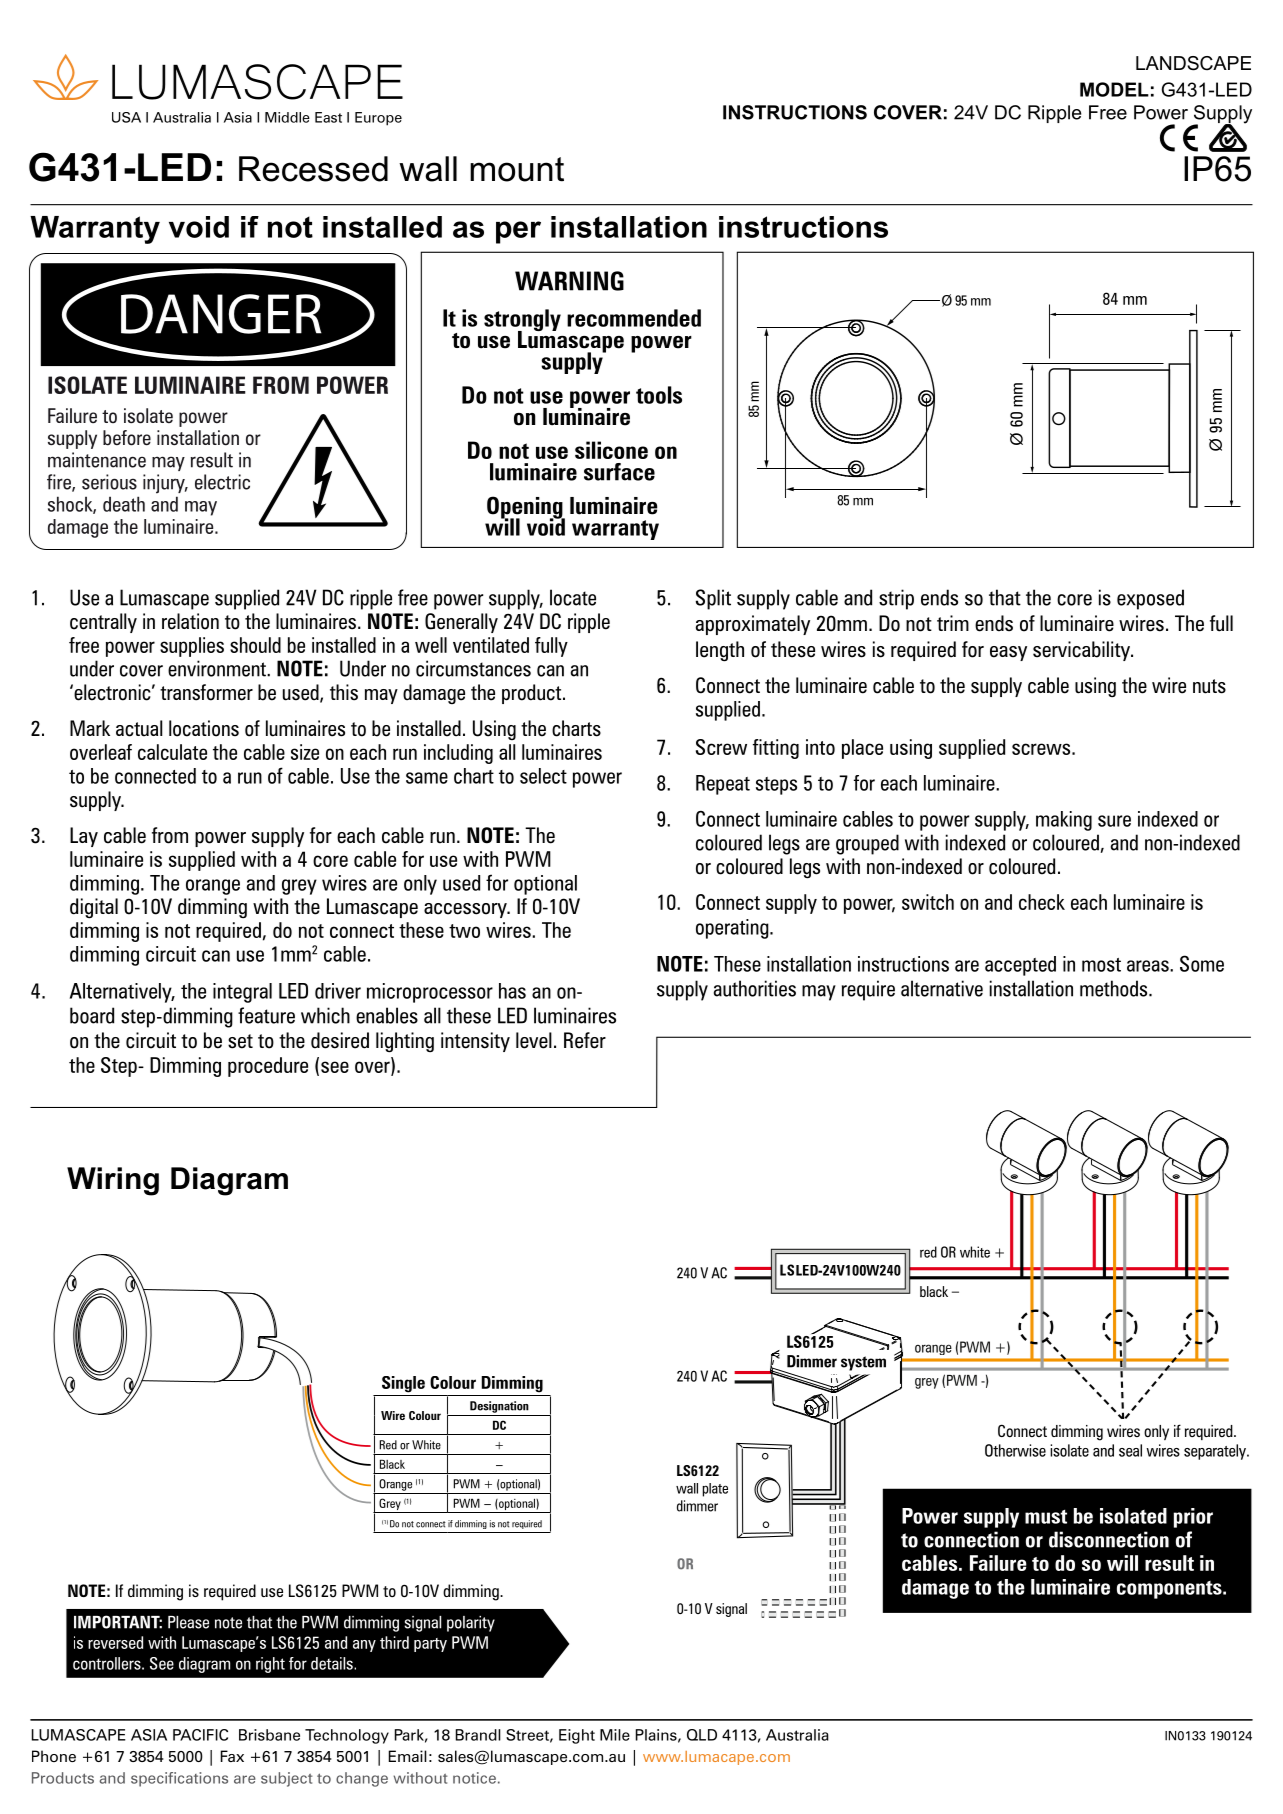 The height and width of the image is (1814, 1283). What do you see at coordinates (733, 929) in the image?
I see `operating` at bounding box center [733, 929].
